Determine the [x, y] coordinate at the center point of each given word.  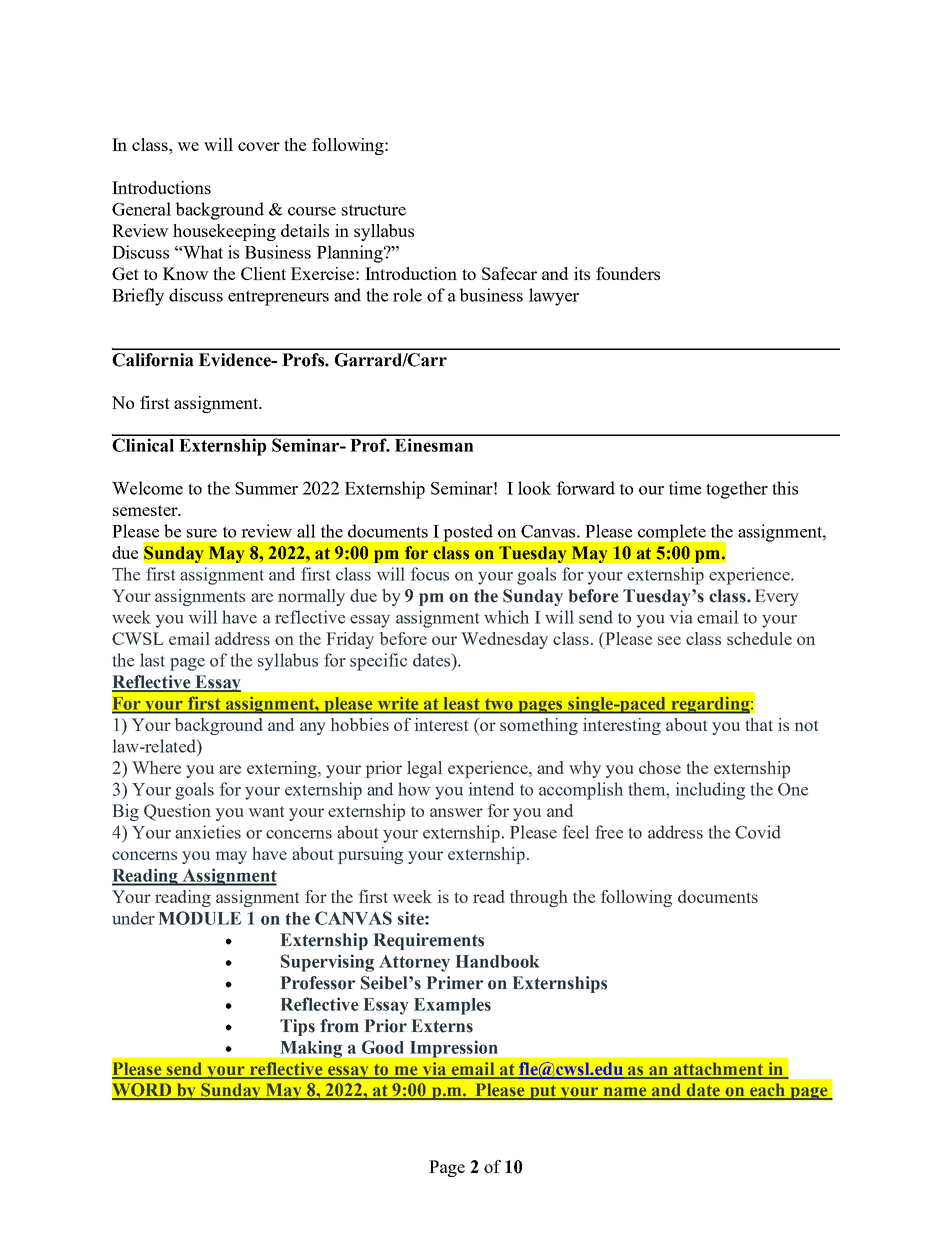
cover [259, 146]
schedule [759, 638]
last [152, 660]
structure [374, 210]
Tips [297, 1027]
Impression [454, 1049]
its [582, 273]
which [506, 617]
